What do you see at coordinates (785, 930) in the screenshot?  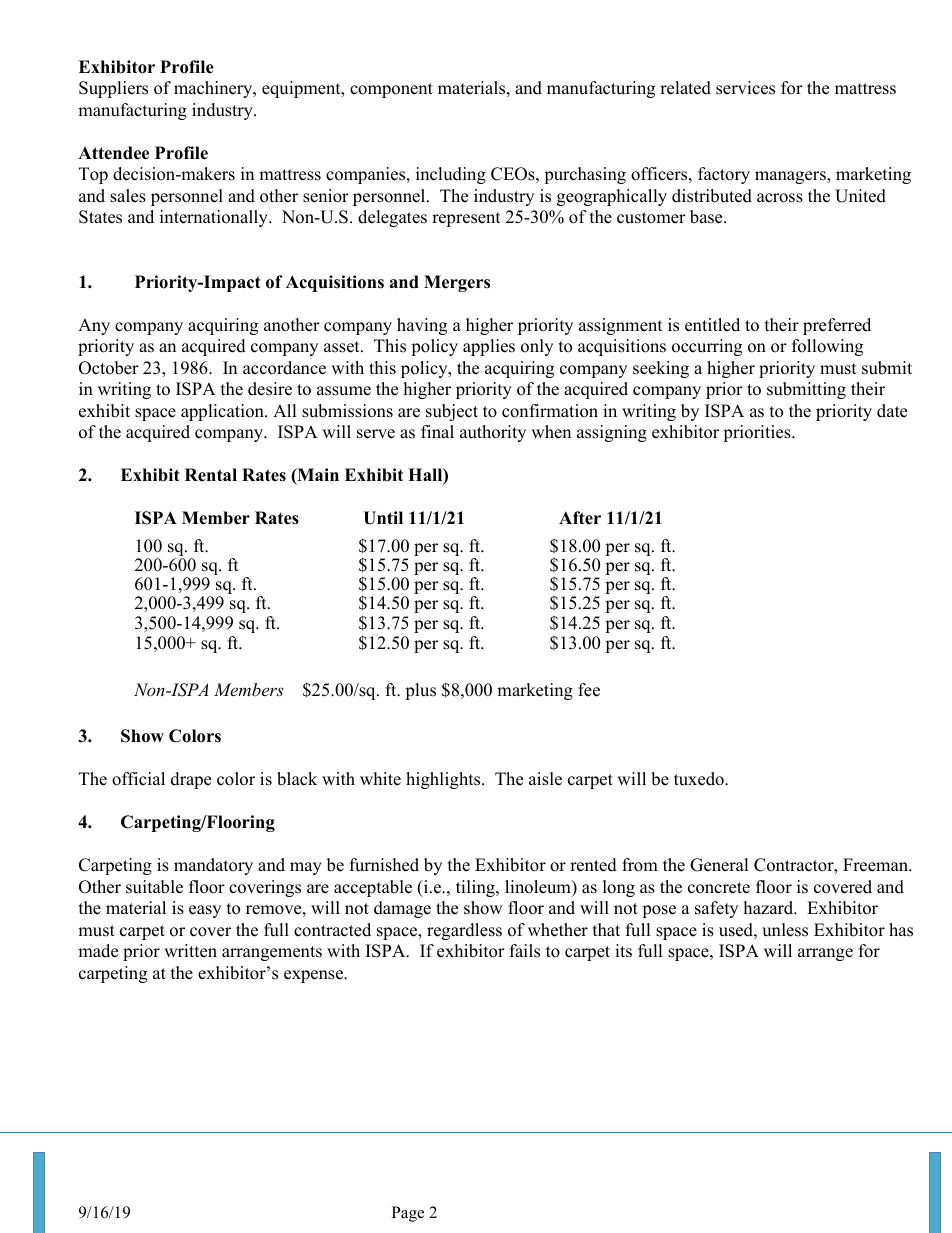 I see `unless` at bounding box center [785, 930].
